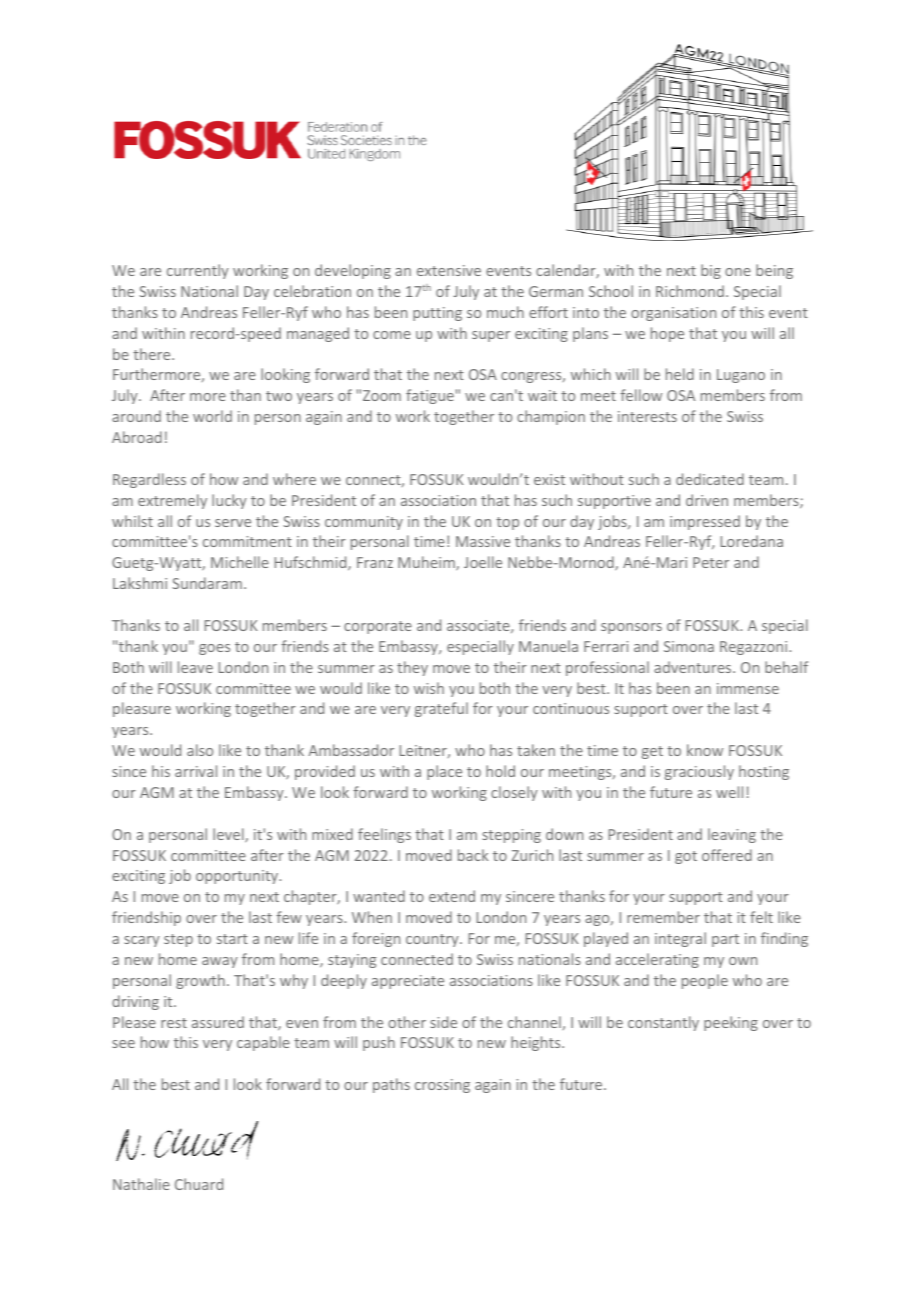  What do you see at coordinates (207, 583) in the document?
I see `Sundaram` at bounding box center [207, 583].
